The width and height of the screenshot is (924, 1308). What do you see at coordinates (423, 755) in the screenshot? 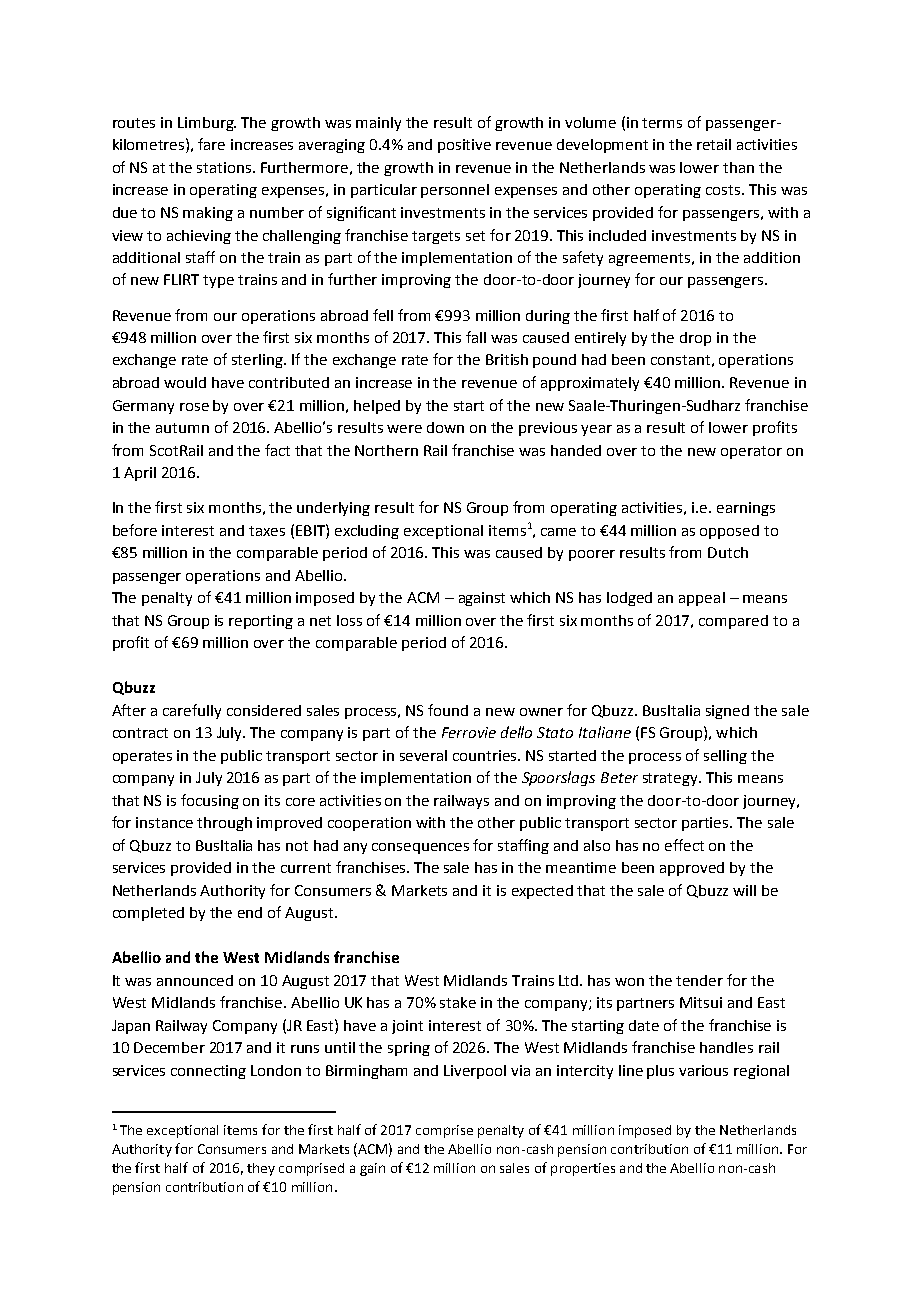
I see `several` at bounding box center [423, 755].
